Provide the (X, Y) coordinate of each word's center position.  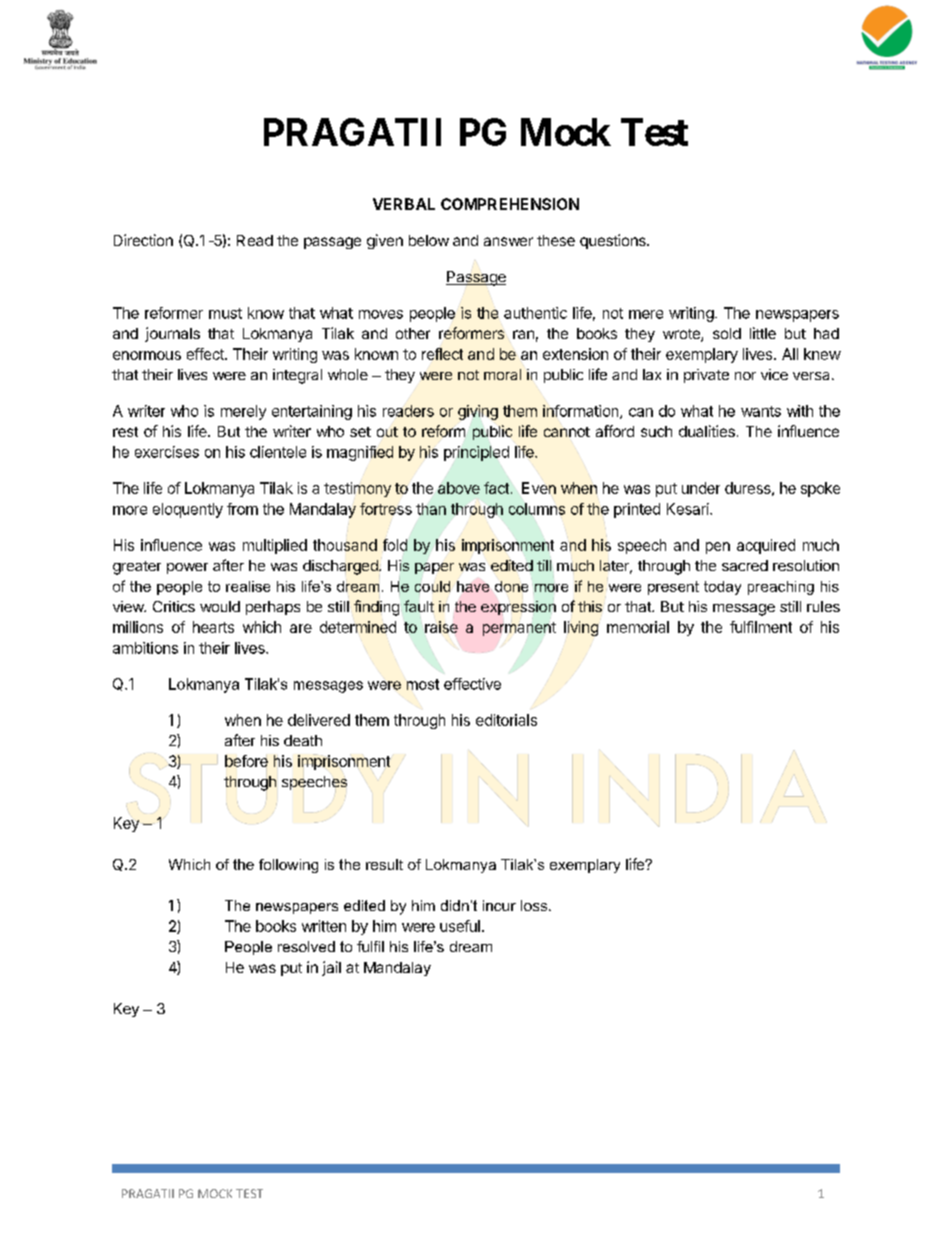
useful (460, 926)
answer (508, 241)
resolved (306, 946)
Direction (143, 240)
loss (534, 905)
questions (614, 241)
